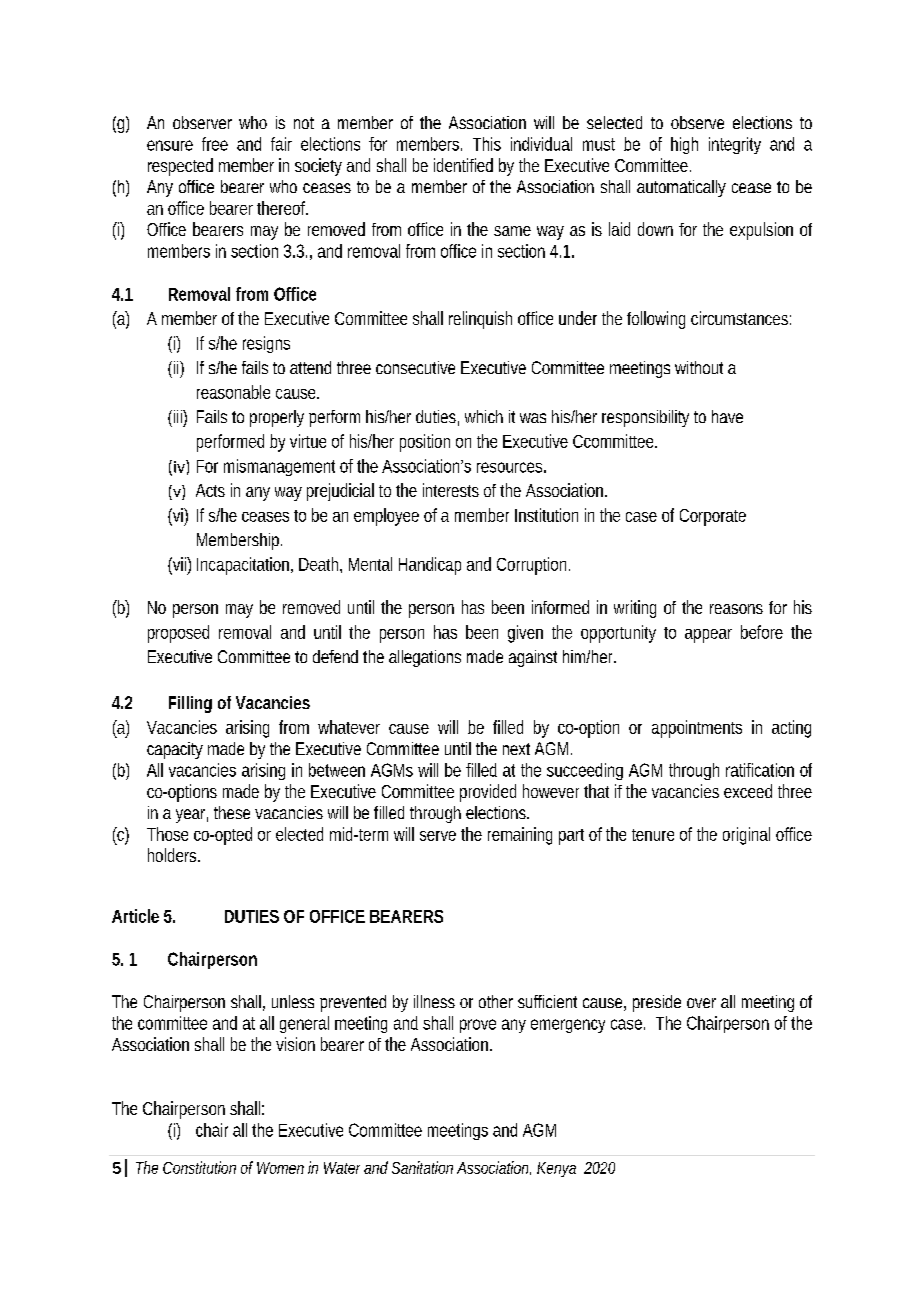 This document has width=924, height=1307. I want to click on identified, so click(463, 165).
